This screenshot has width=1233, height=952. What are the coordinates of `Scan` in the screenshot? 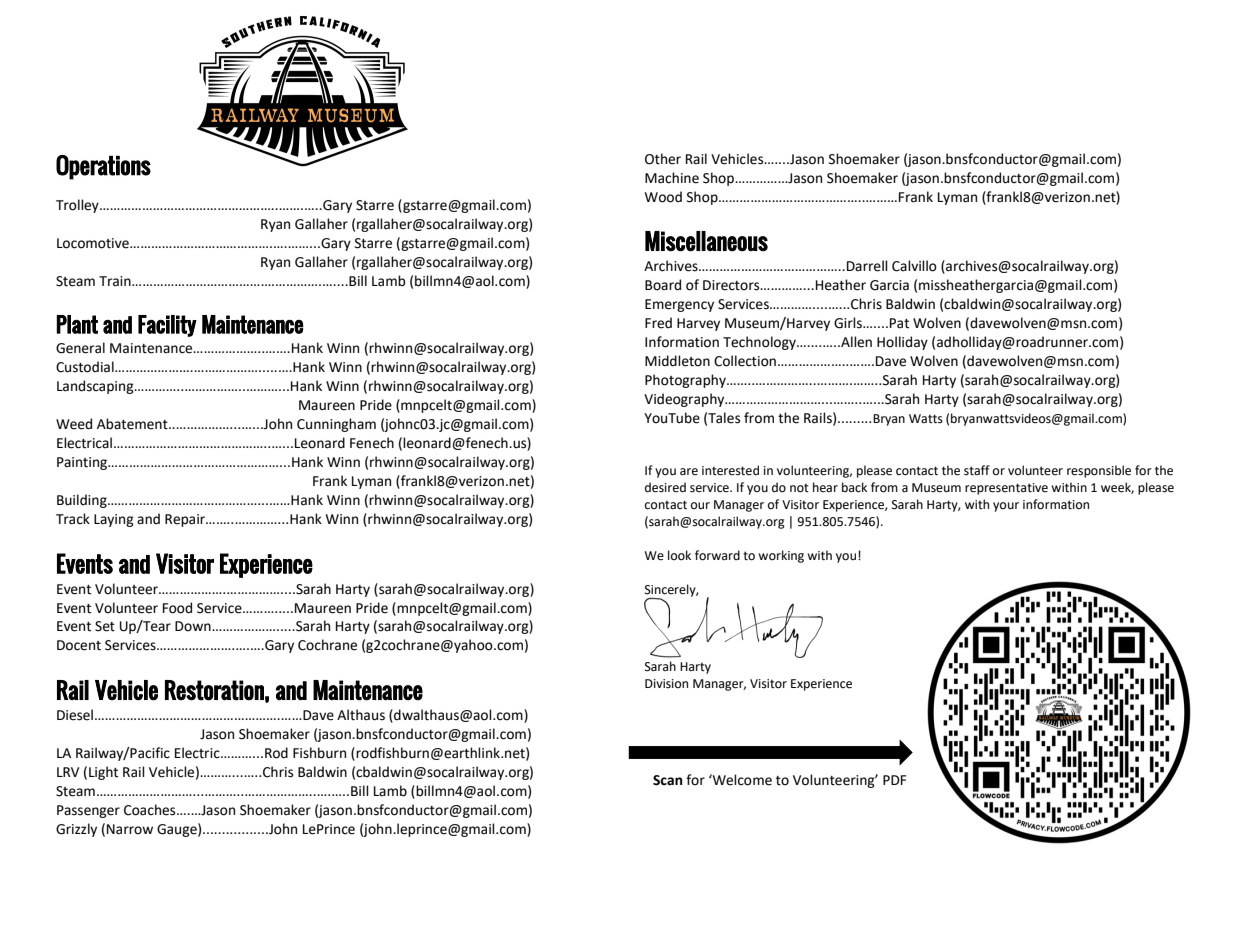 It's located at (668, 780).
